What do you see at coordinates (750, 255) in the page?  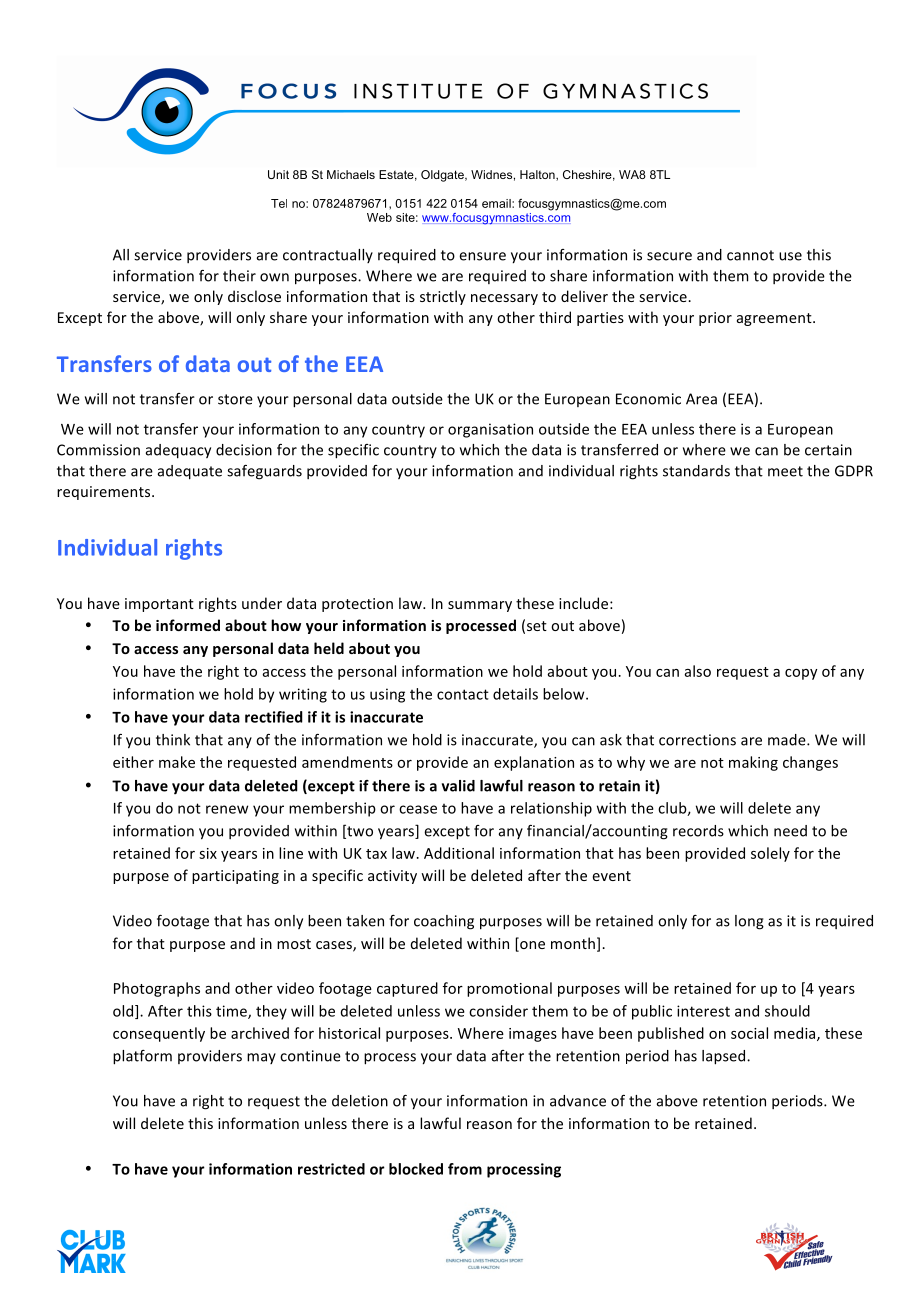 I see `cannot` at bounding box center [750, 255].
